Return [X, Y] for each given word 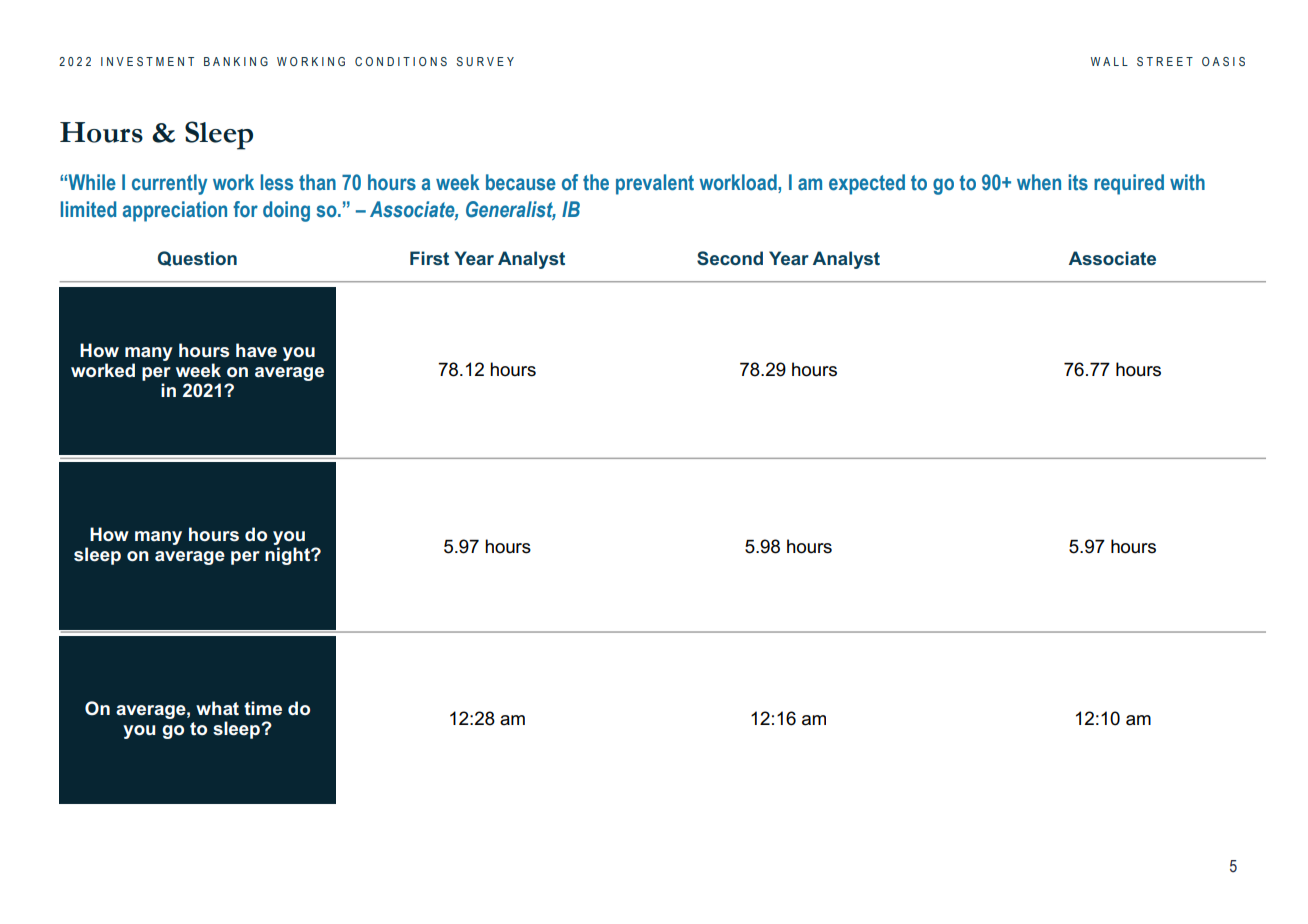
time [263, 708]
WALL [1109, 61]
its [1078, 182]
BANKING [236, 61]
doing [286, 211]
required [1129, 184]
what [217, 708]
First [429, 258]
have [256, 350]
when [1039, 182]
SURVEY [485, 61]
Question [197, 258]
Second [730, 258]
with [1187, 182]
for [245, 209]
